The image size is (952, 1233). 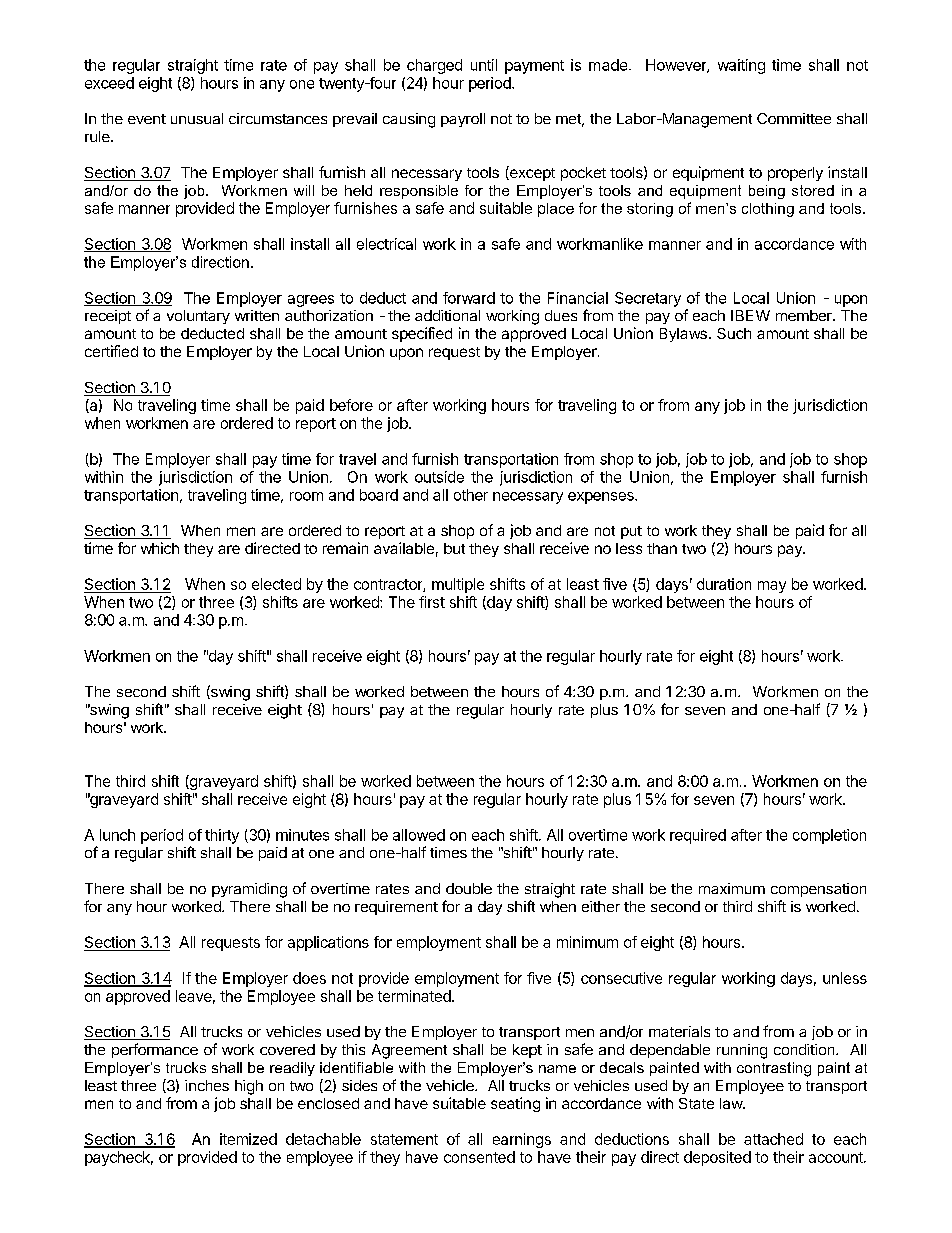 What do you see at coordinates (741, 66) in the screenshot?
I see `waiting` at bounding box center [741, 66].
